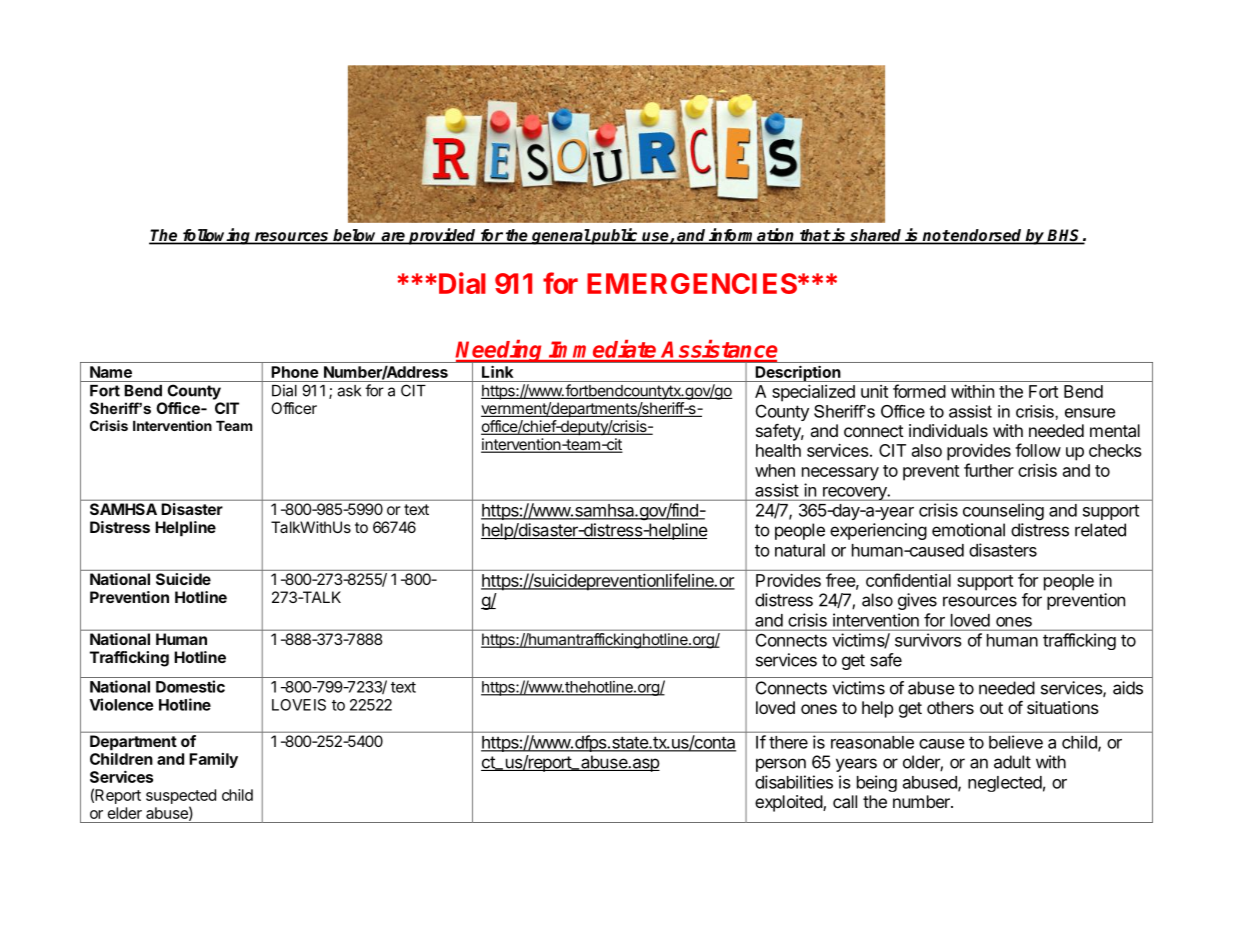 Image resolution: width=1233 pixels, height=952 pixels. What do you see at coordinates (917, 601) in the document?
I see `gives` at bounding box center [917, 601].
